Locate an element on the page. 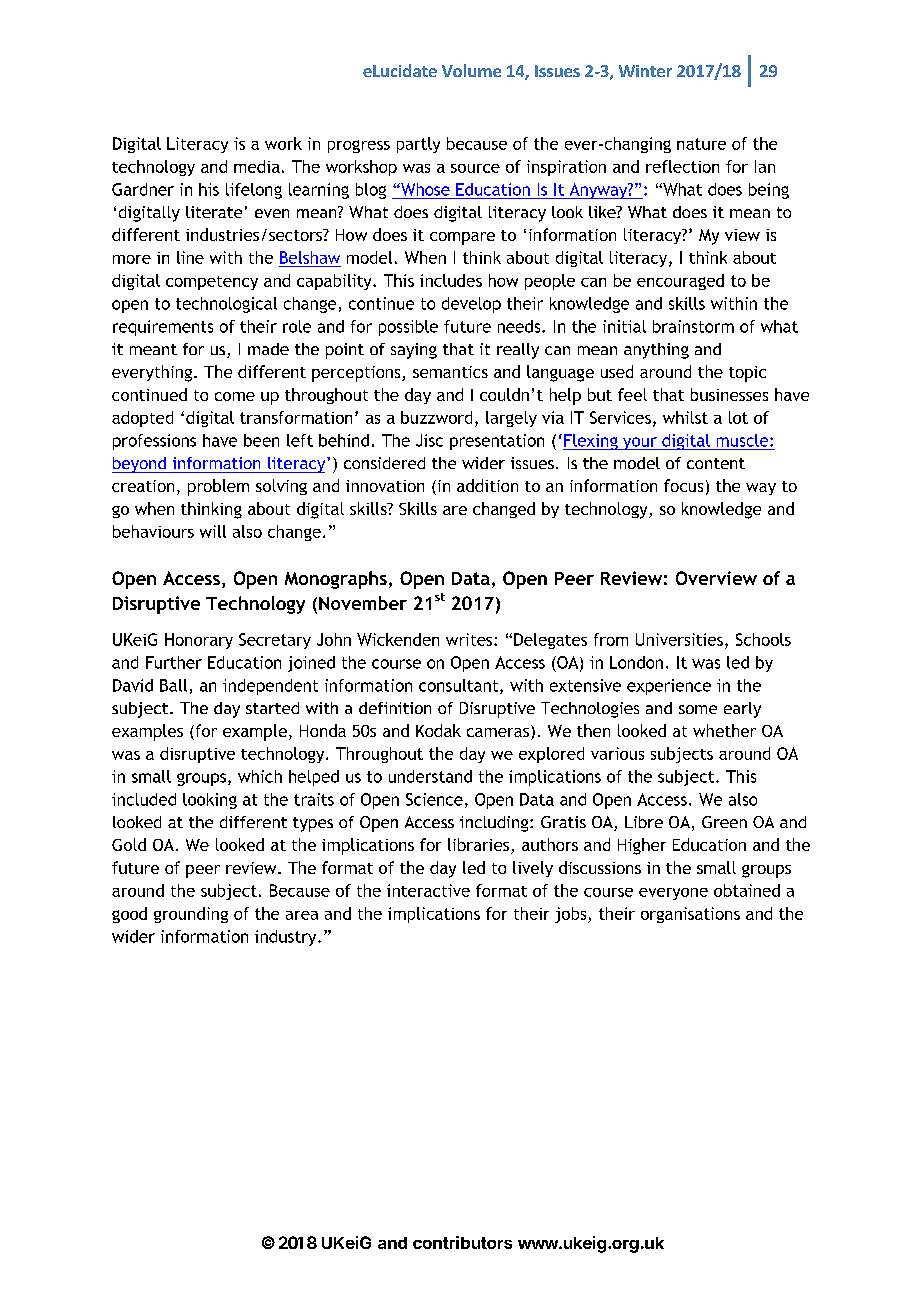  contributors is located at coordinates (462, 1242).
